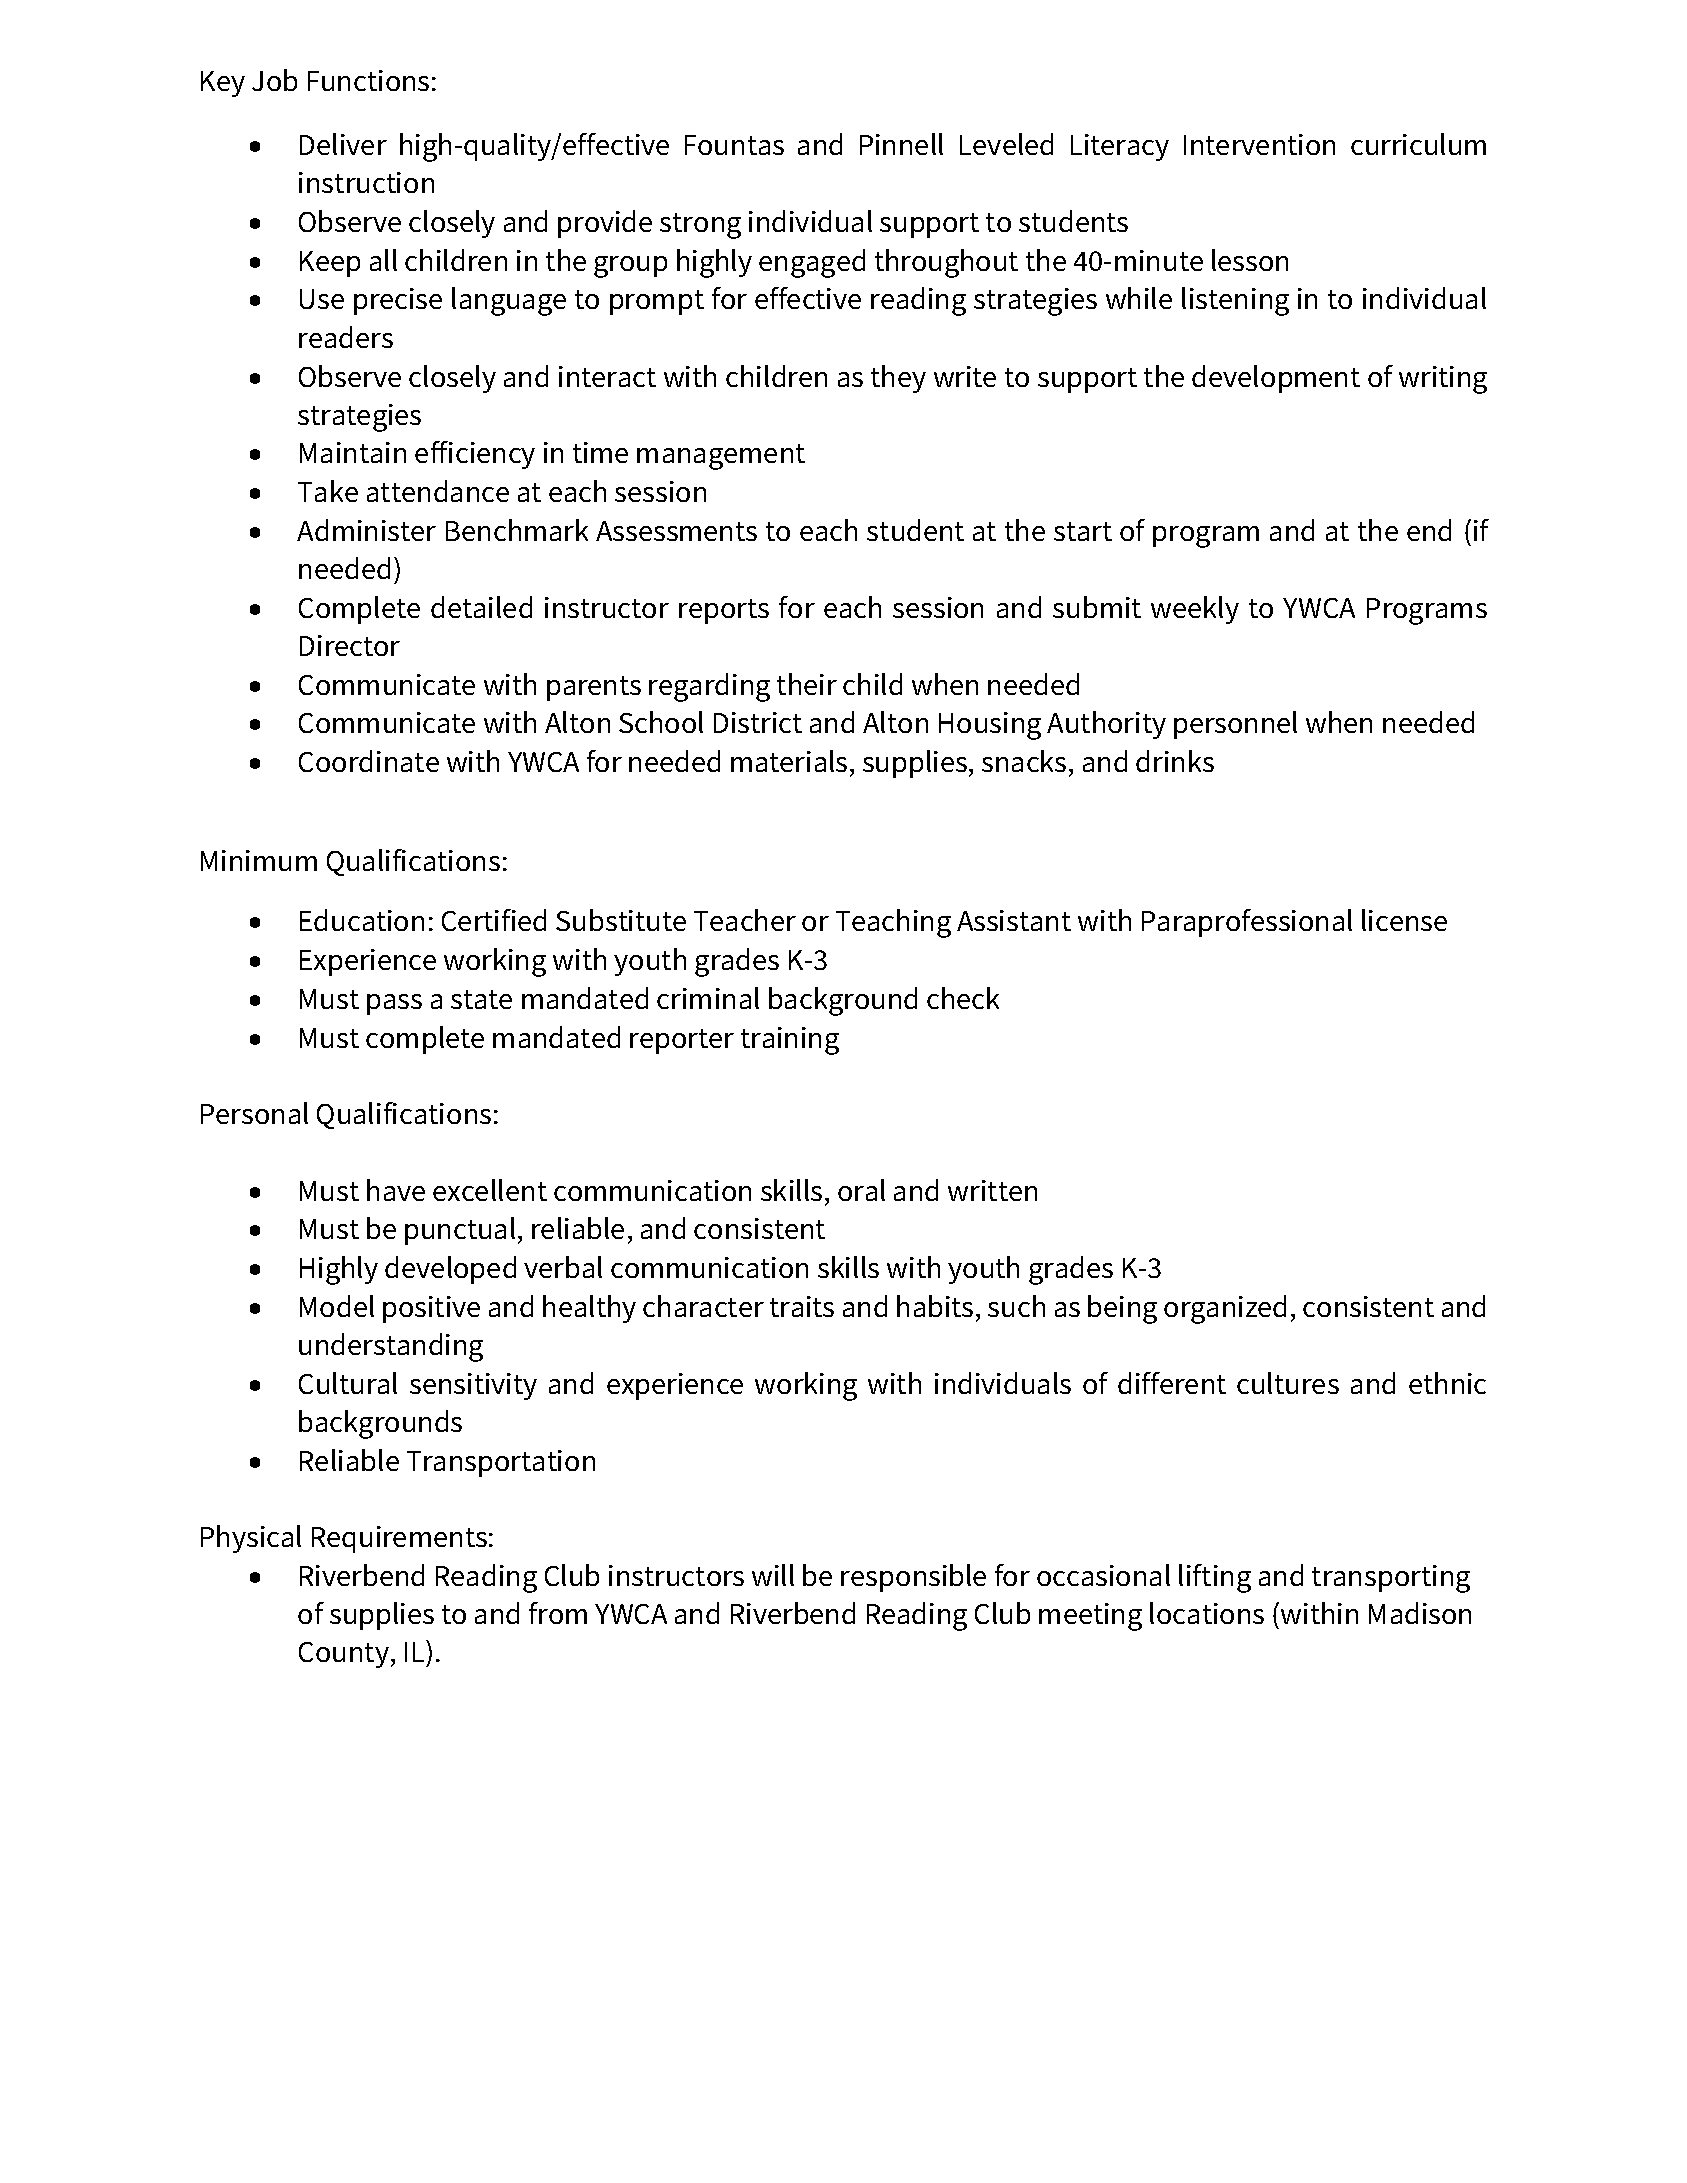  What do you see at coordinates (1259, 144) in the image?
I see `Intervention` at bounding box center [1259, 144].
